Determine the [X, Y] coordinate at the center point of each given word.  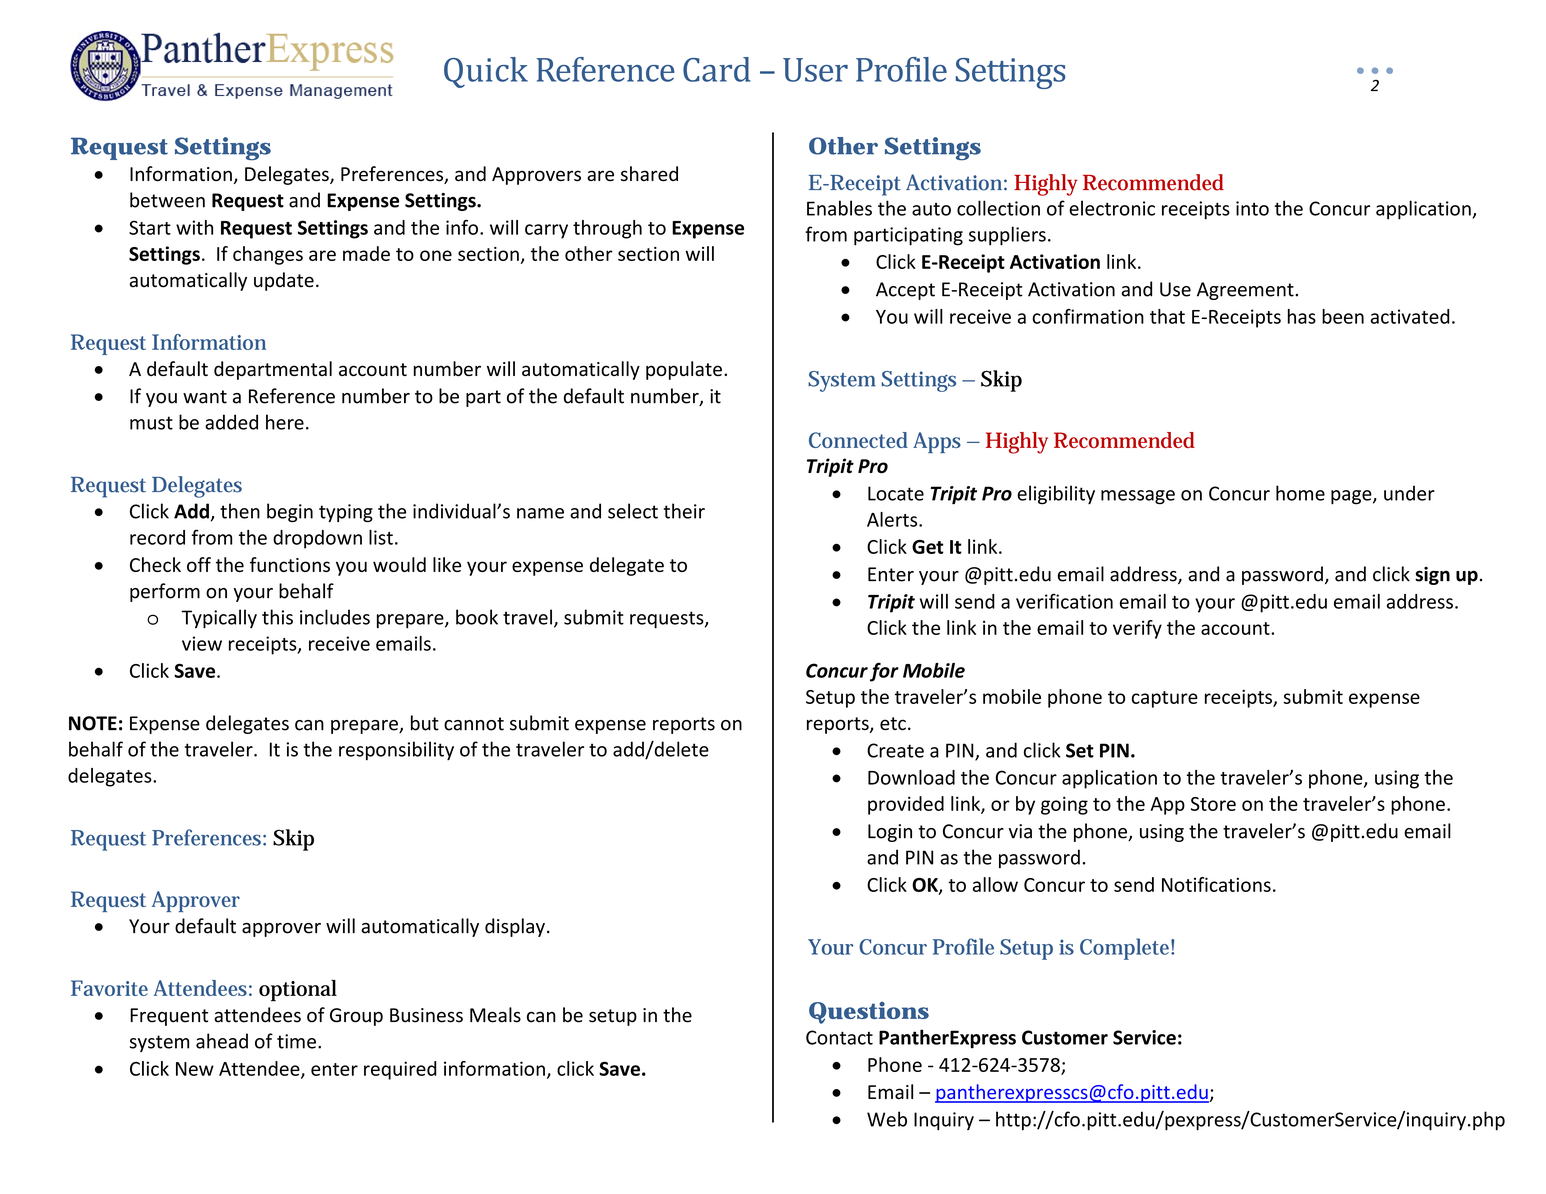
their [684, 511]
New [195, 1069]
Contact [839, 1037]
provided [906, 805]
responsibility [396, 750]
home [1300, 493]
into [1252, 208]
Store [1213, 804]
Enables [839, 208]
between [167, 200]
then [240, 511]
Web [887, 1119]
